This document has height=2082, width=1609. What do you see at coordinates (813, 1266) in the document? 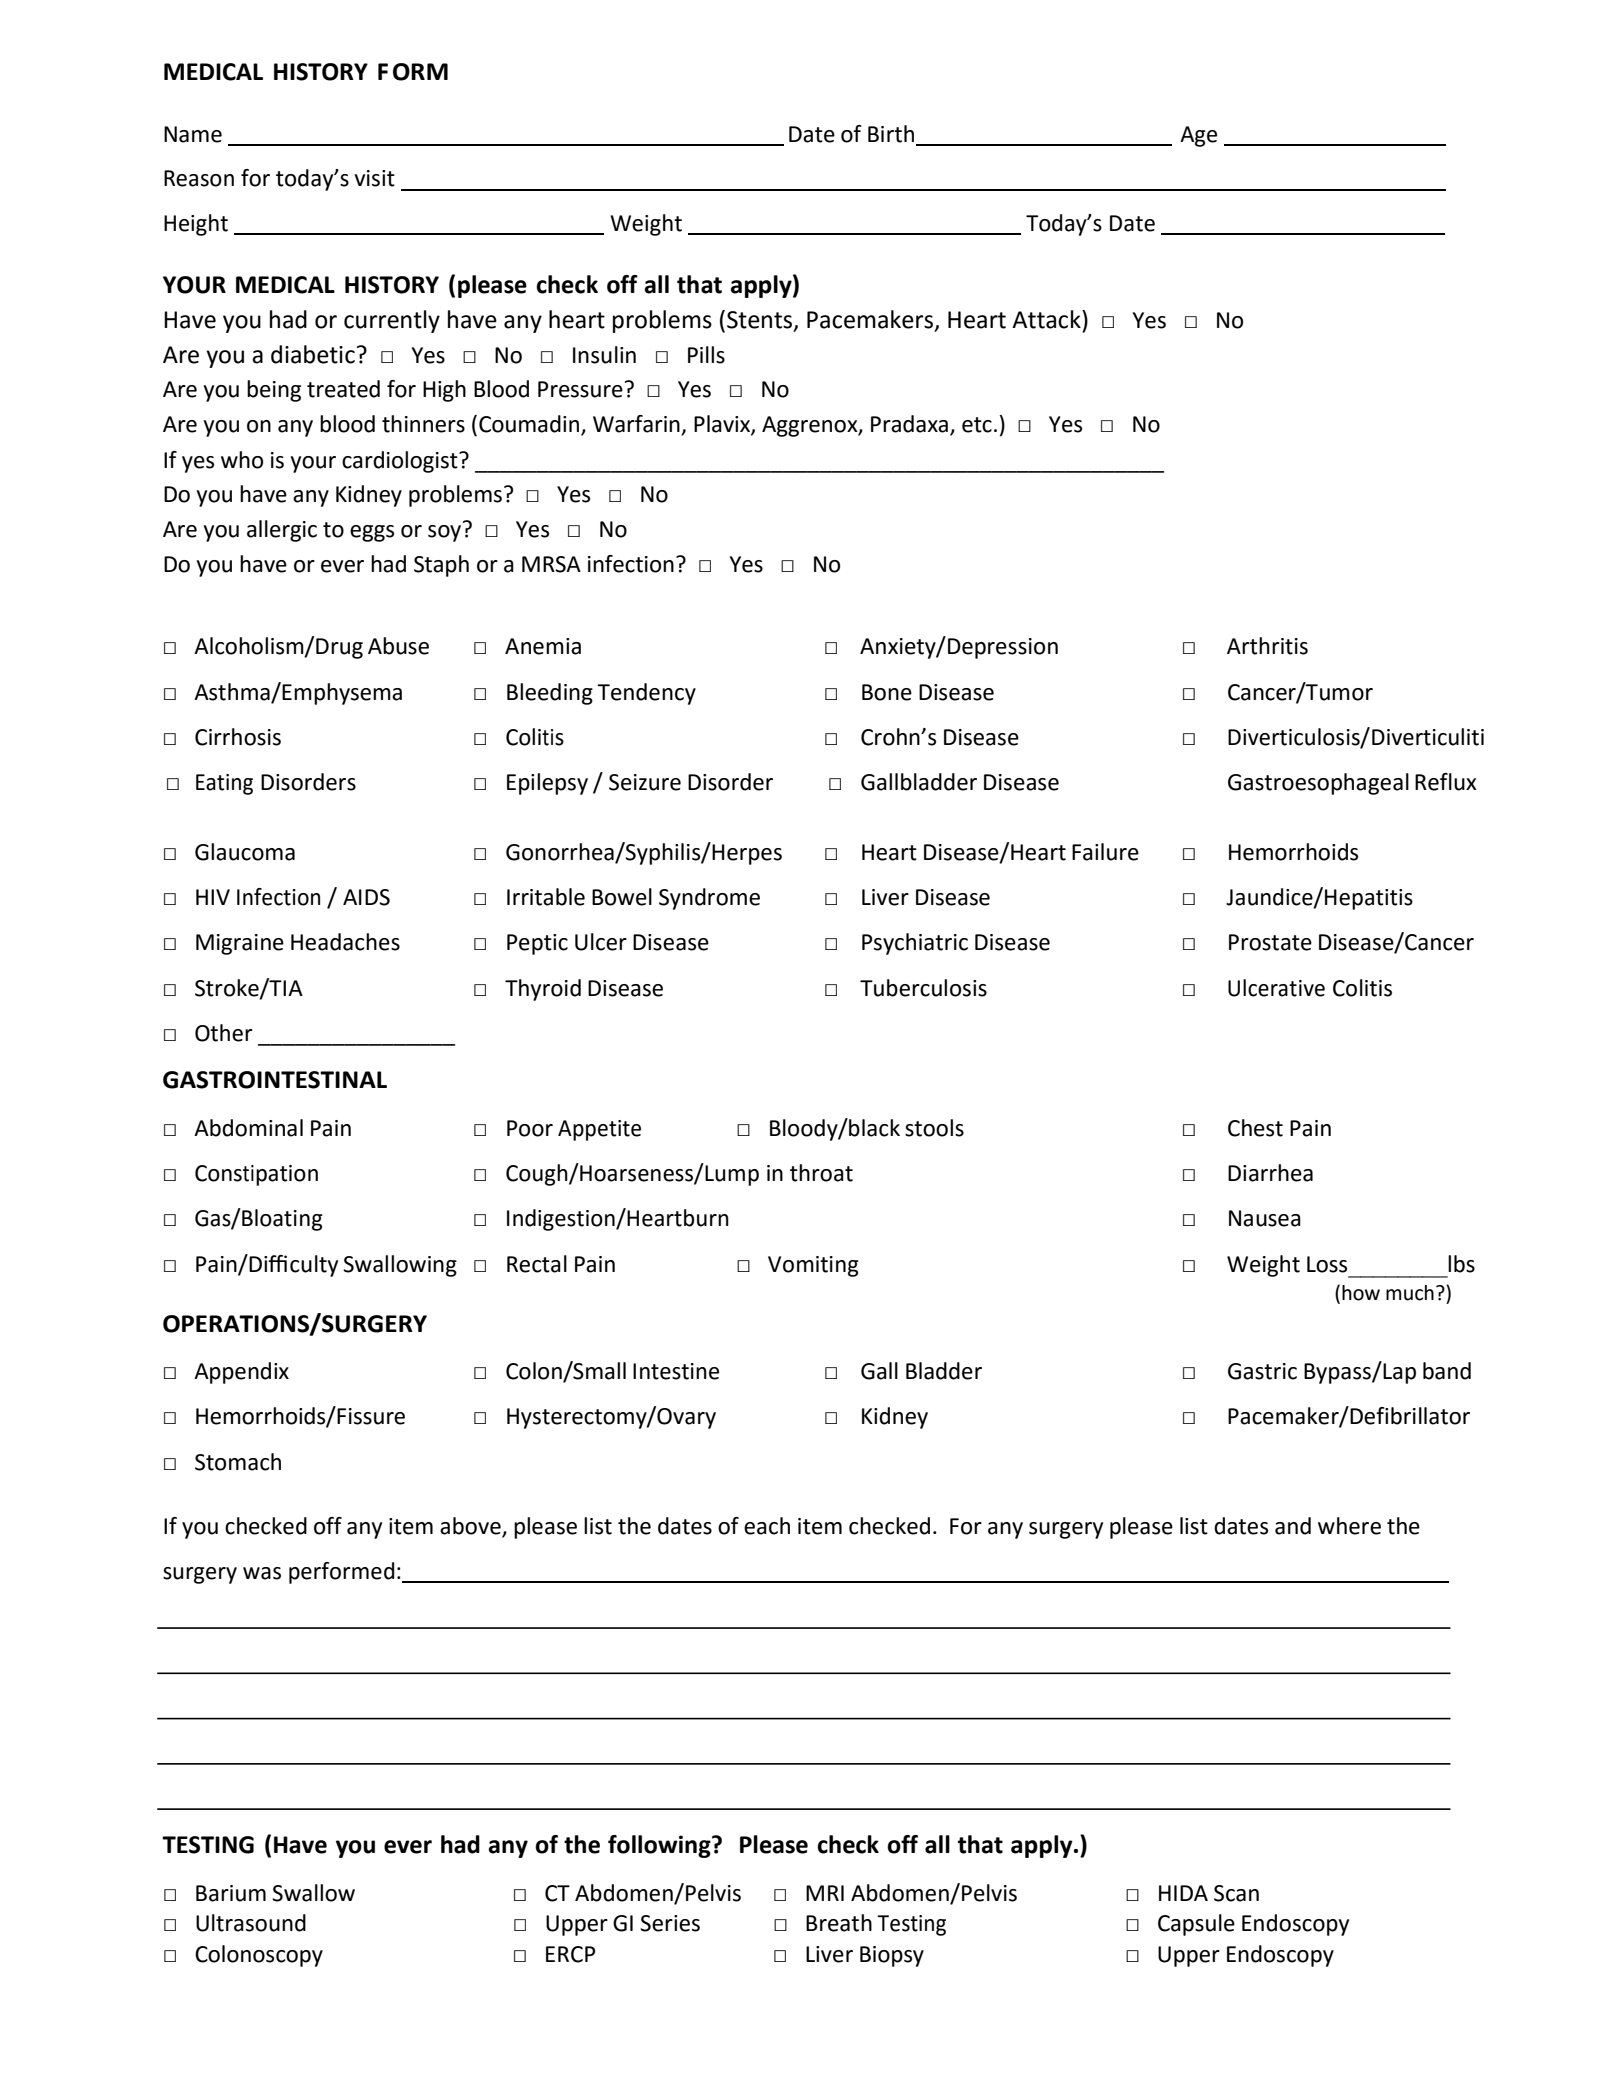
I see `Vomiting` at bounding box center [813, 1266].
